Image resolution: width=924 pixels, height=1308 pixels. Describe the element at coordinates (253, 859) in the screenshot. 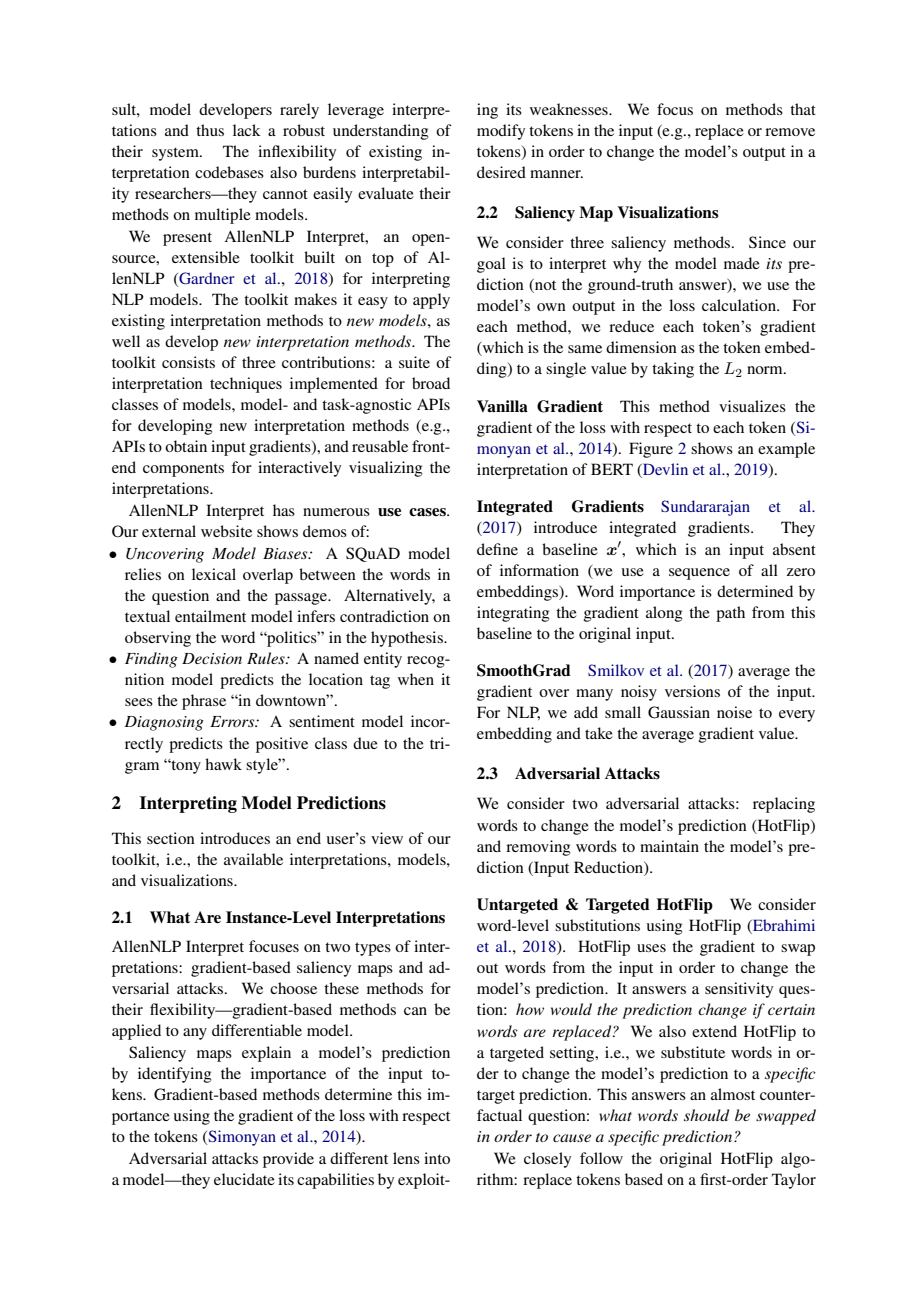

I see `available` at that location.
